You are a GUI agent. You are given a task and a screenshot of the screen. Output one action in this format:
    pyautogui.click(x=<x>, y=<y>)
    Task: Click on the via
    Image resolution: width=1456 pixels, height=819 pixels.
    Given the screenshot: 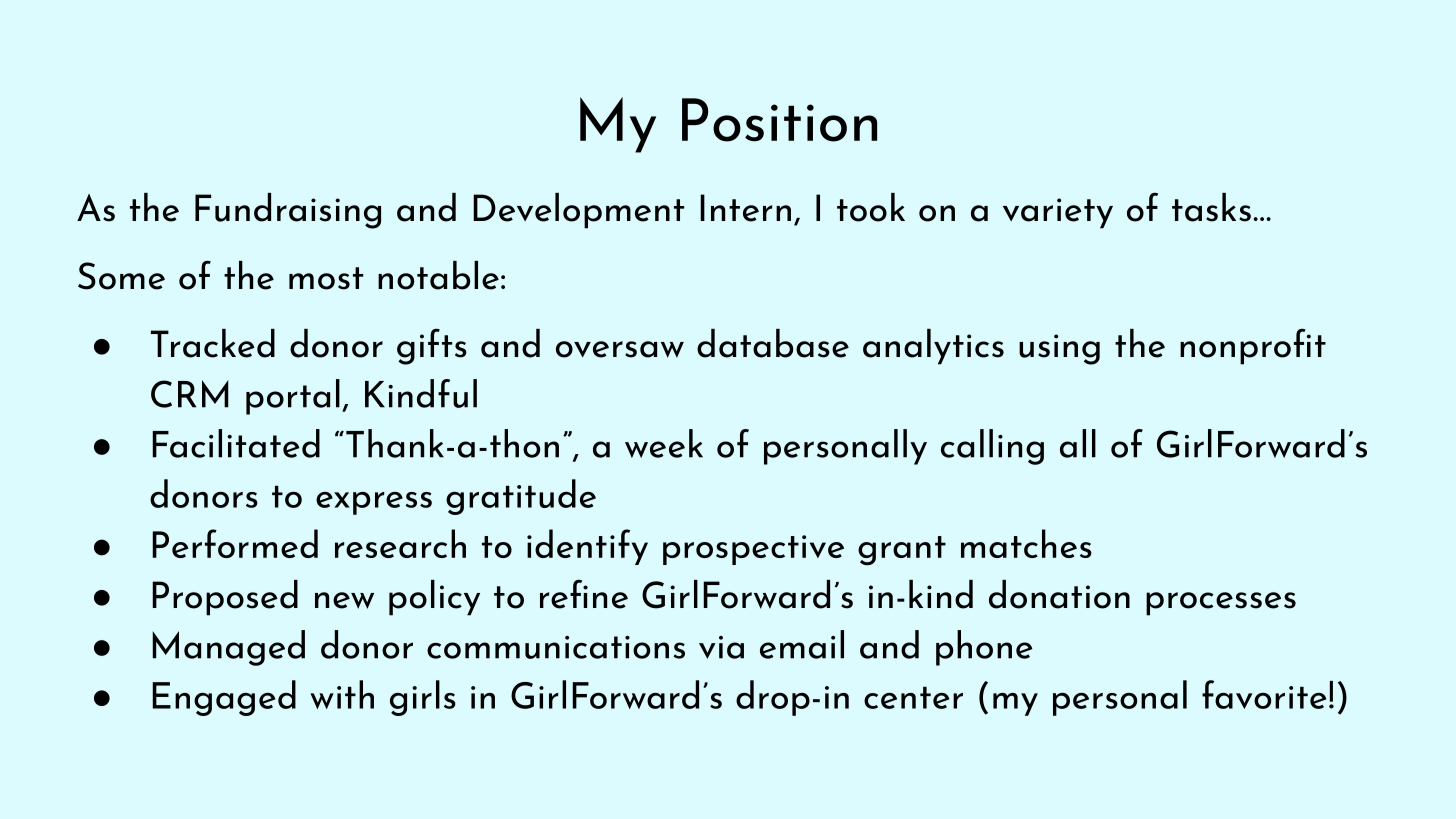 What is the action you would take?
    pyautogui.click(x=721, y=647)
